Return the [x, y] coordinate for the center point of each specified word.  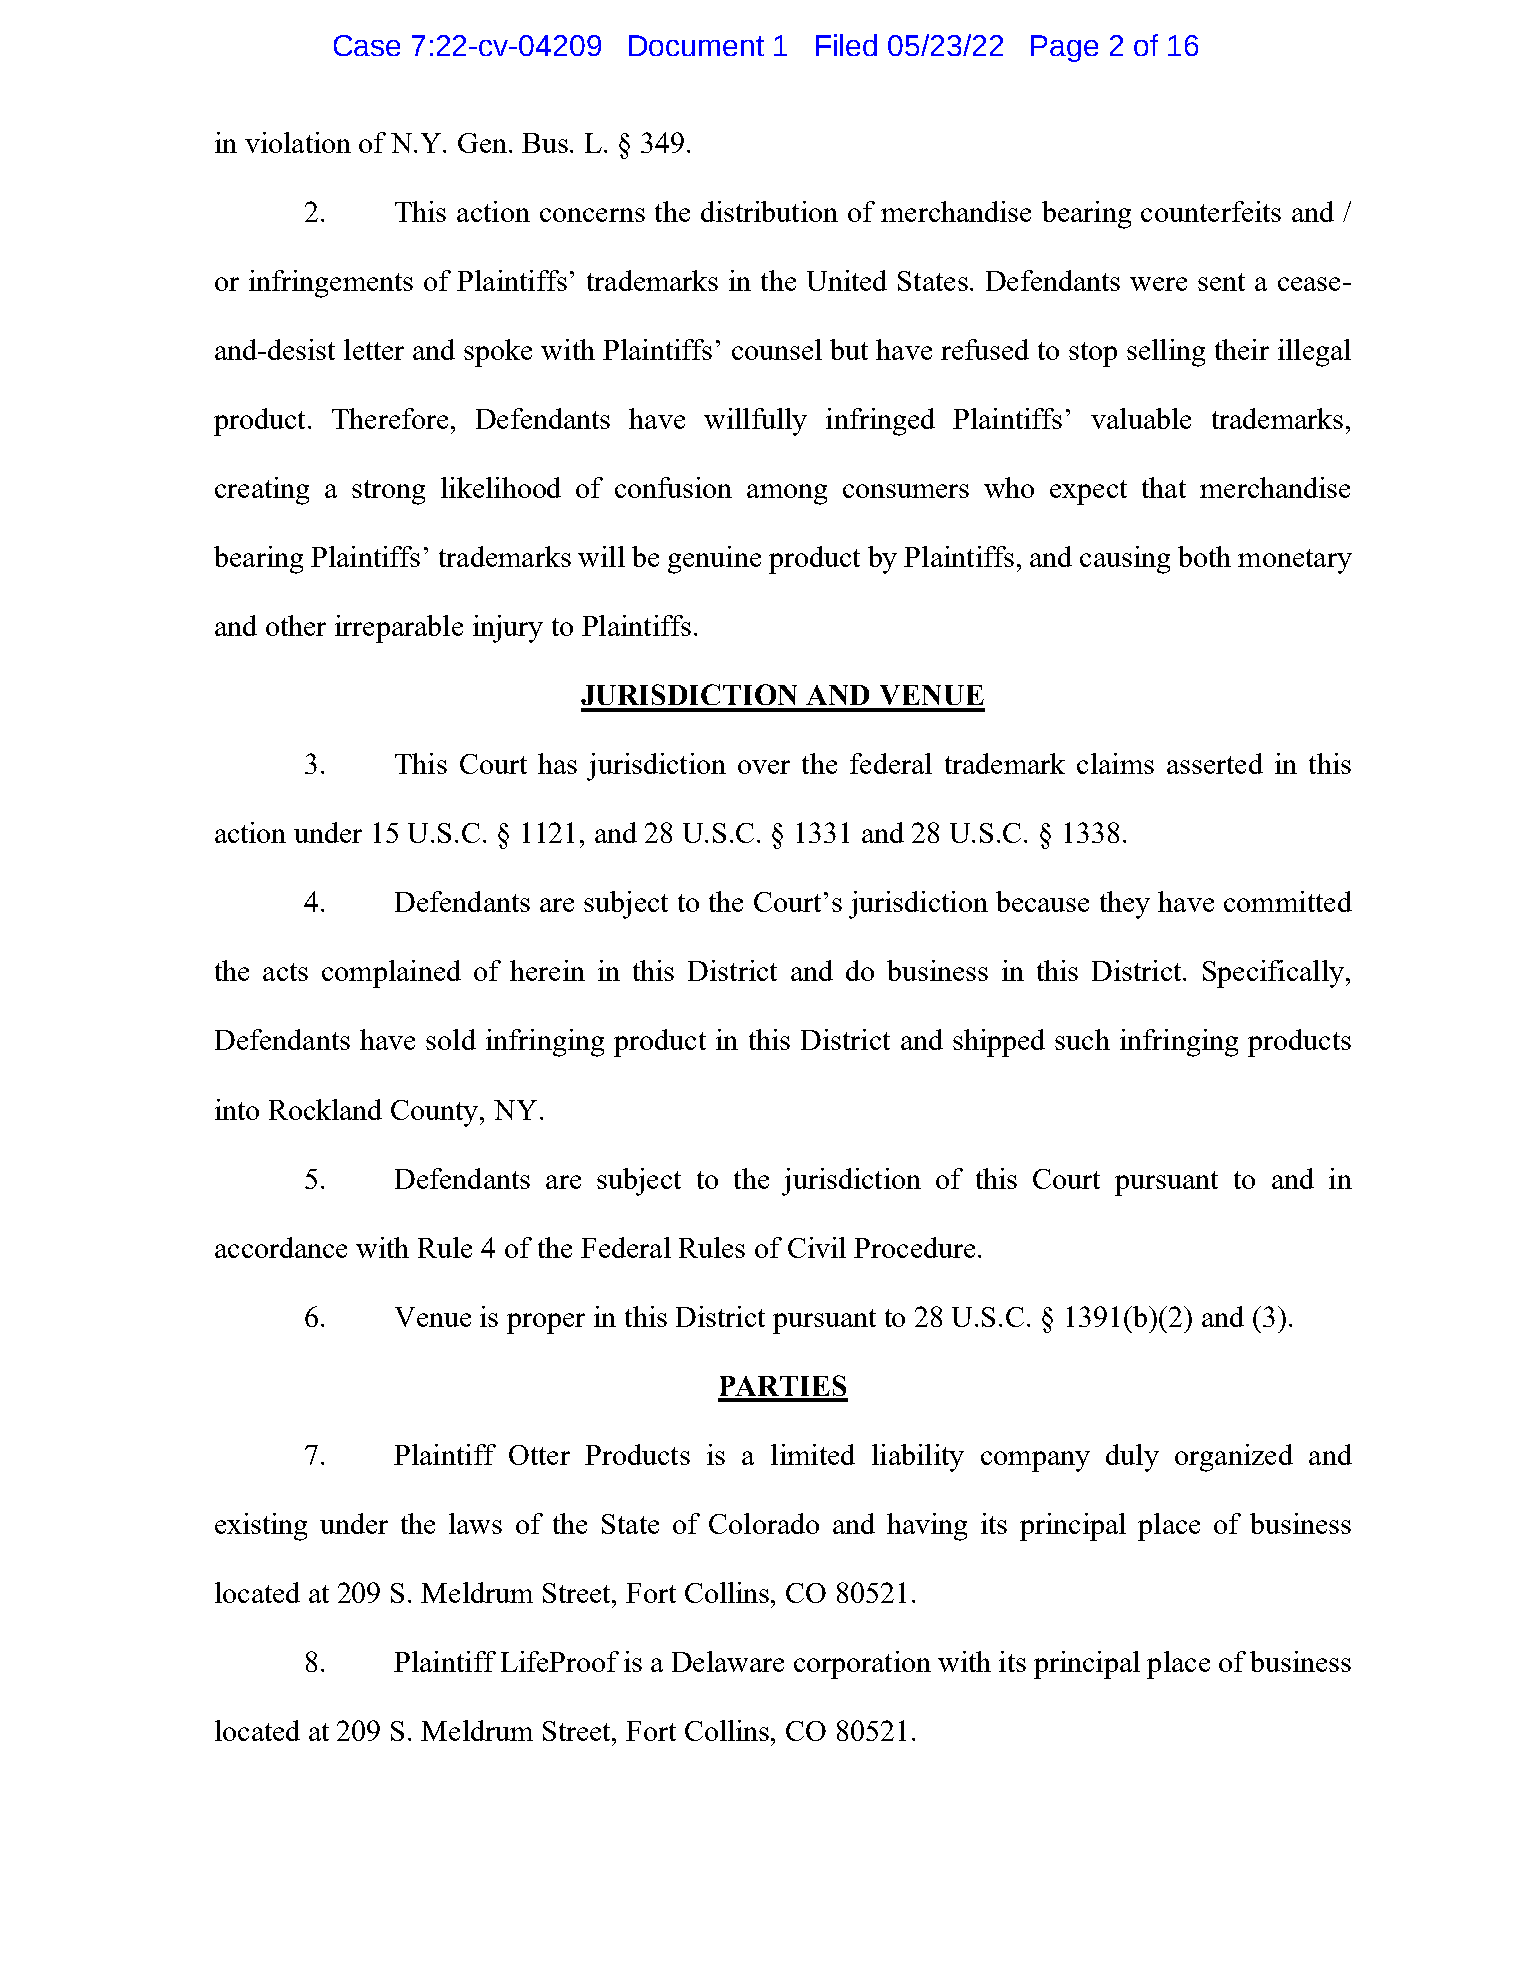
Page [1064, 48]
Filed [846, 45]
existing [261, 1527]
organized [1234, 1458]
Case [367, 45]
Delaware [728, 1661]
